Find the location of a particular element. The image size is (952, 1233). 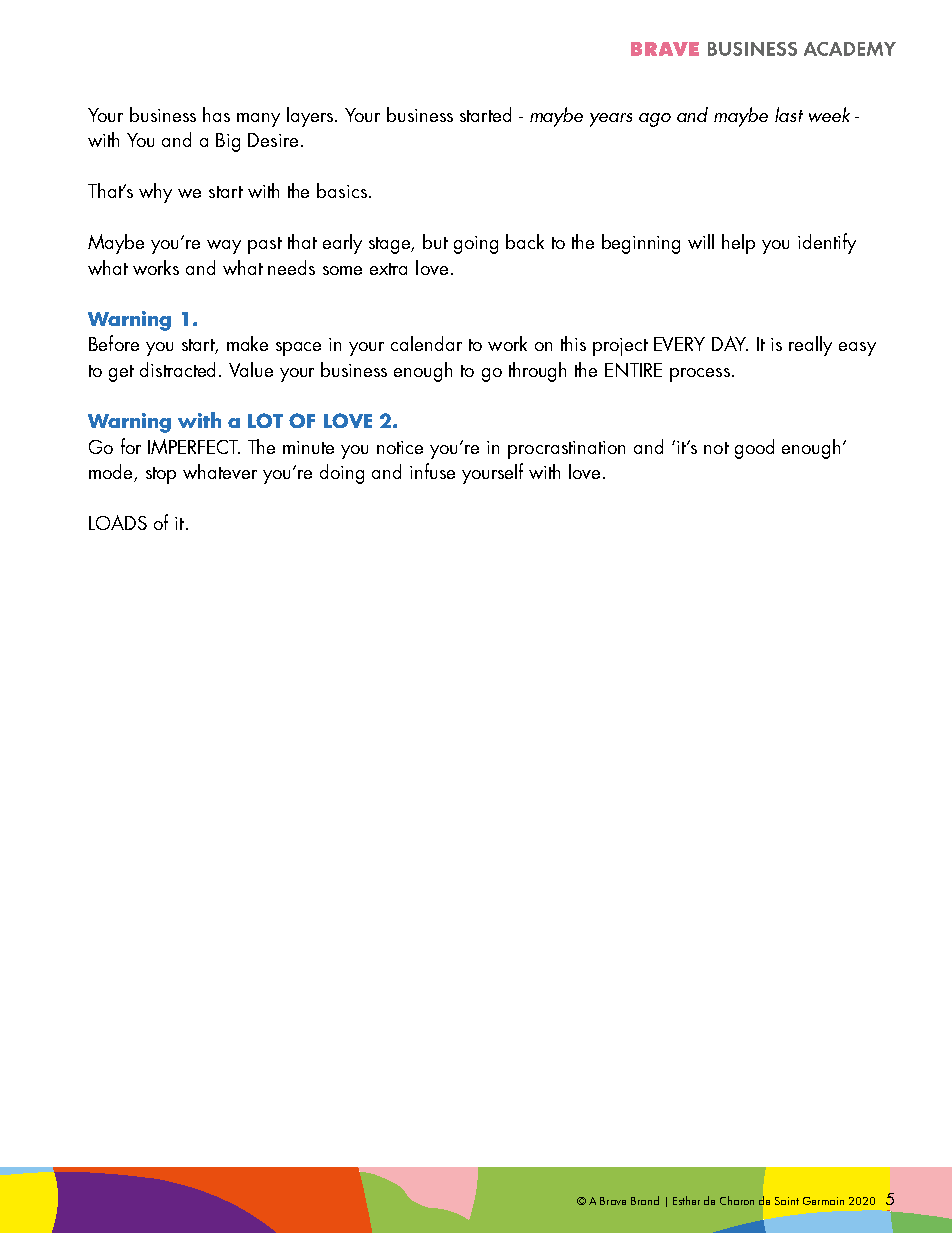

Charon is located at coordinates (737, 1200).
